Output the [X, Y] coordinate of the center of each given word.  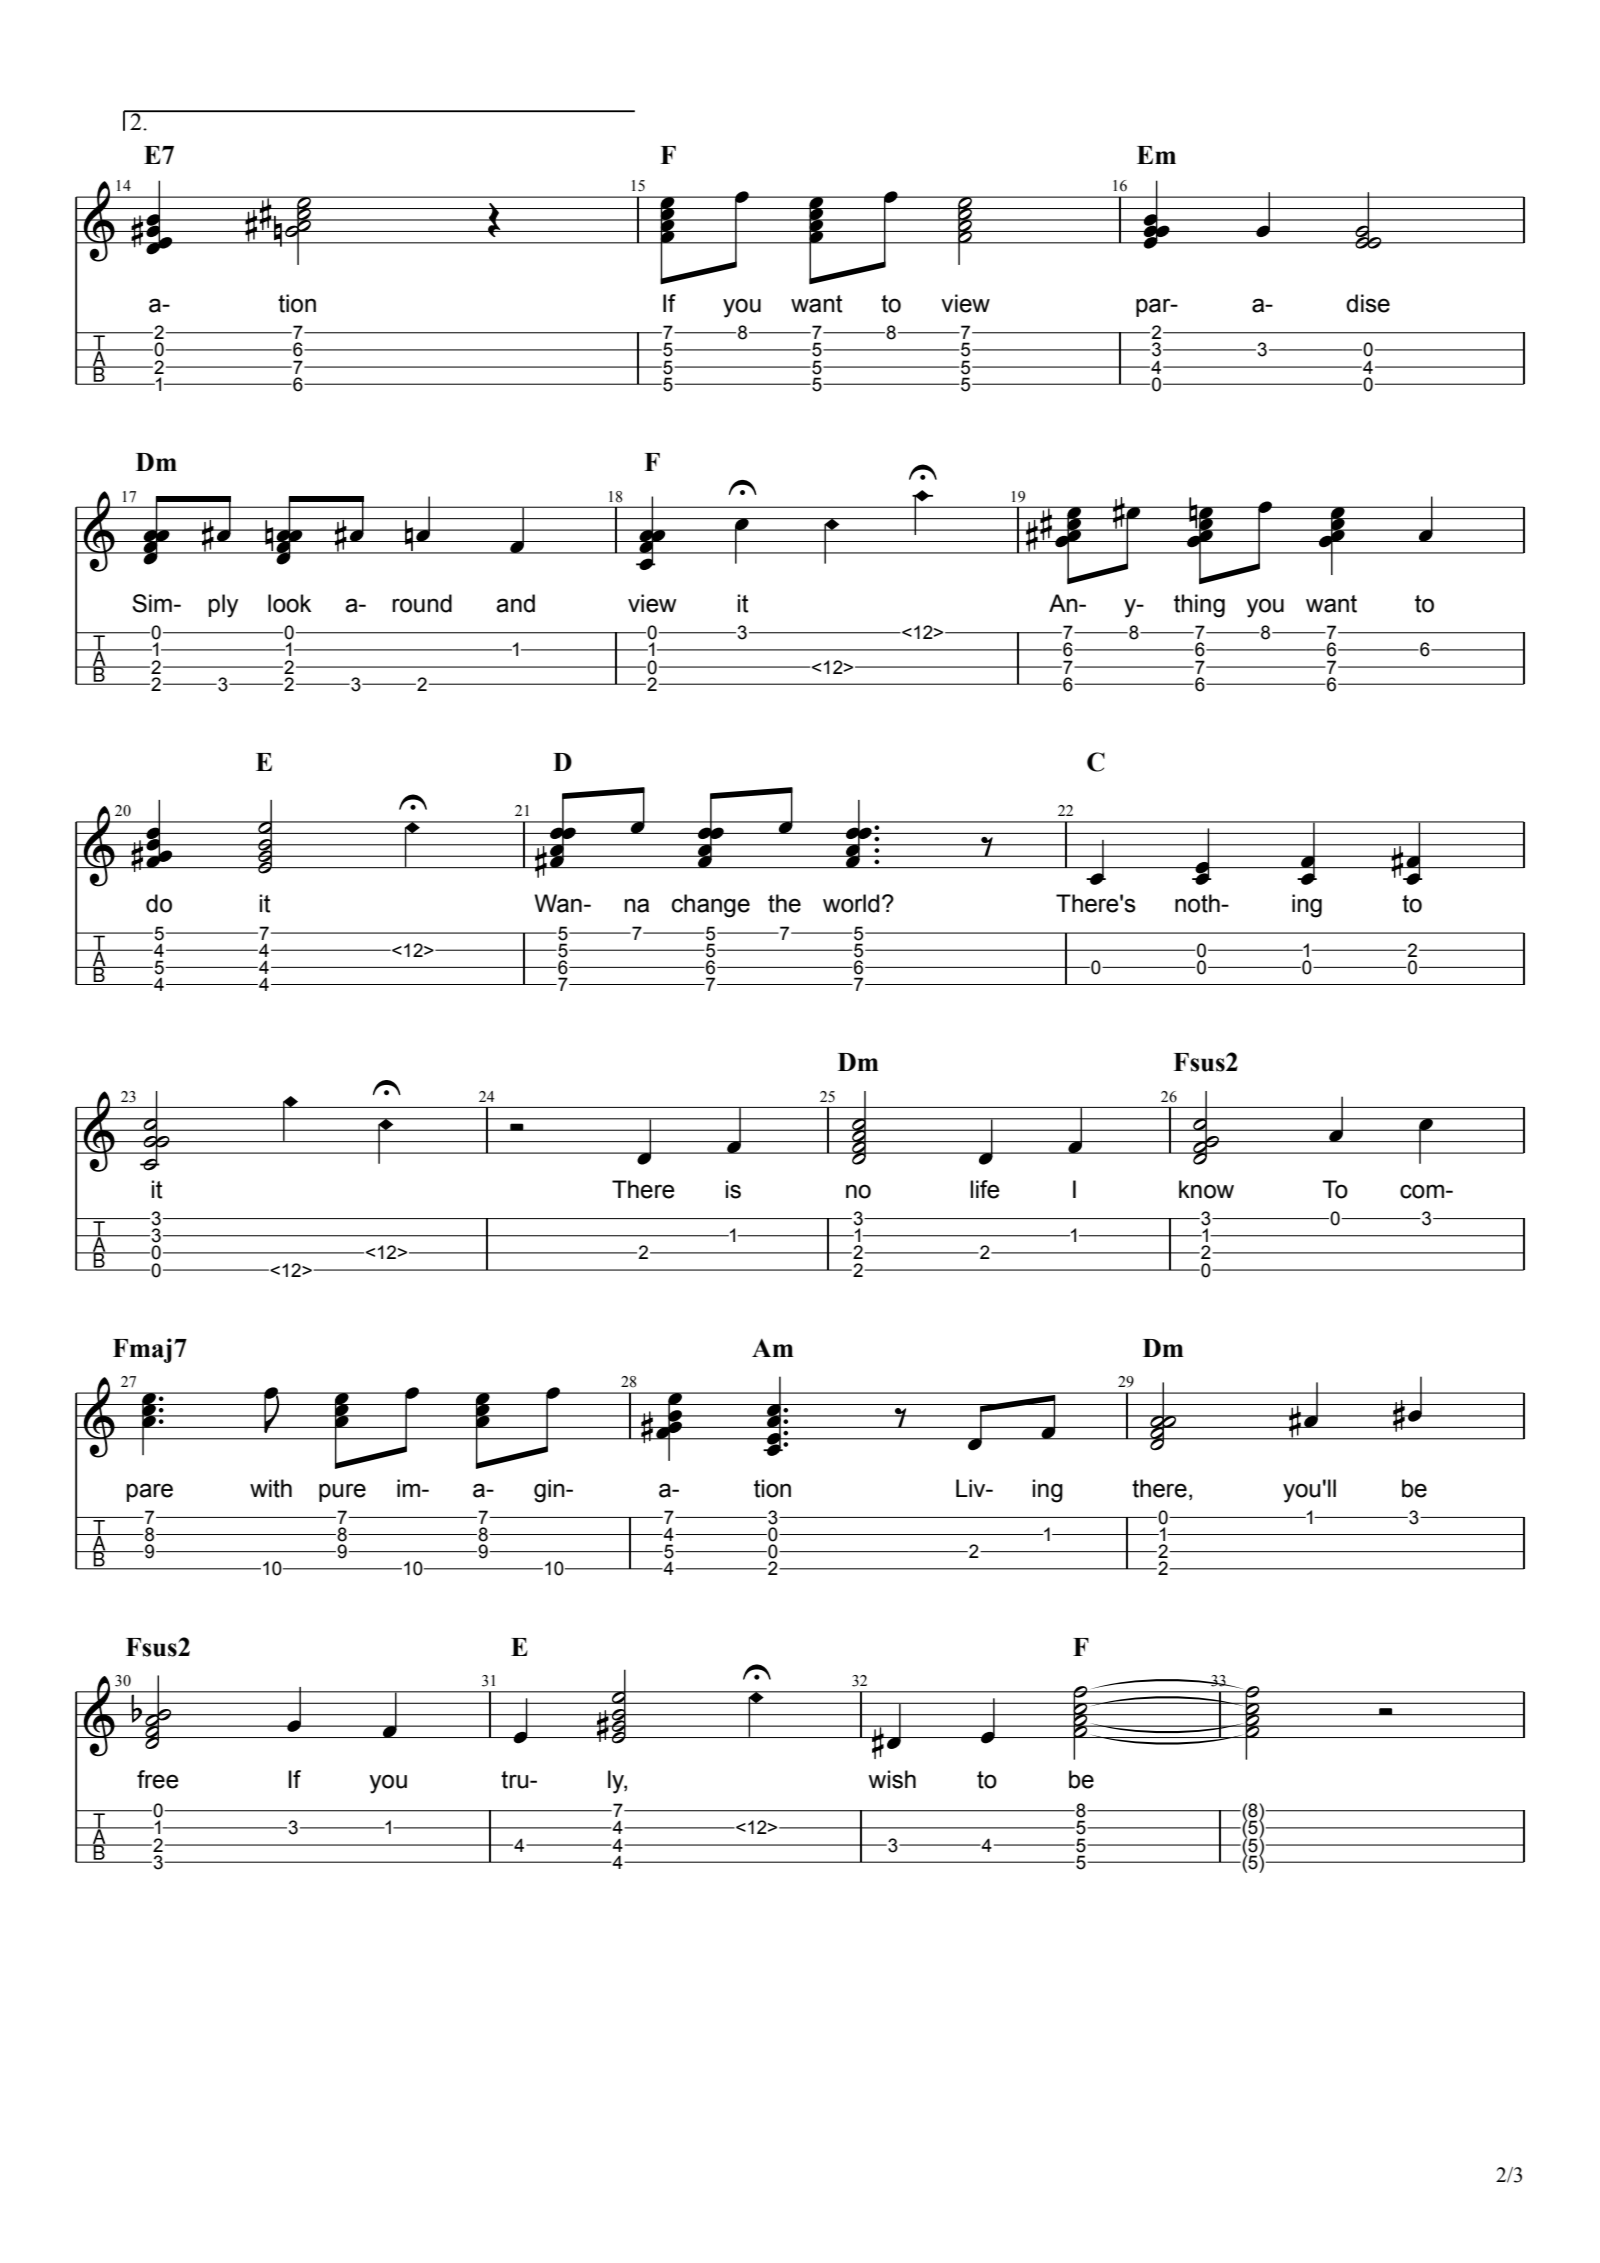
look [289, 603]
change [711, 906]
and [515, 603]
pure [342, 1492]
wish [892, 1779]
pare [149, 1492]
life [985, 1189]
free [158, 1779]
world [851, 903]
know [1206, 1189]
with [271, 1488]
